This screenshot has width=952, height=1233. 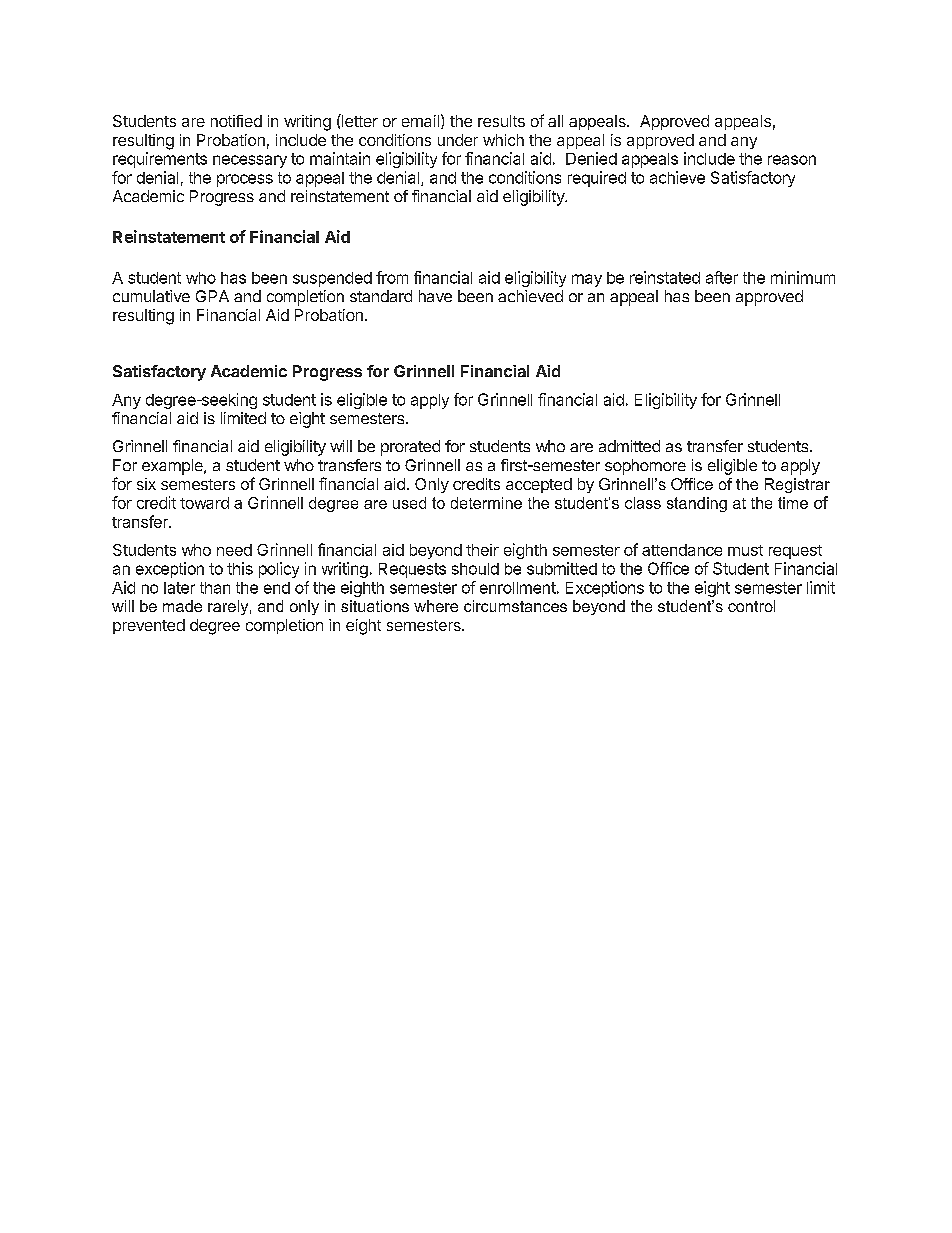 I want to click on admitted, so click(x=629, y=446).
